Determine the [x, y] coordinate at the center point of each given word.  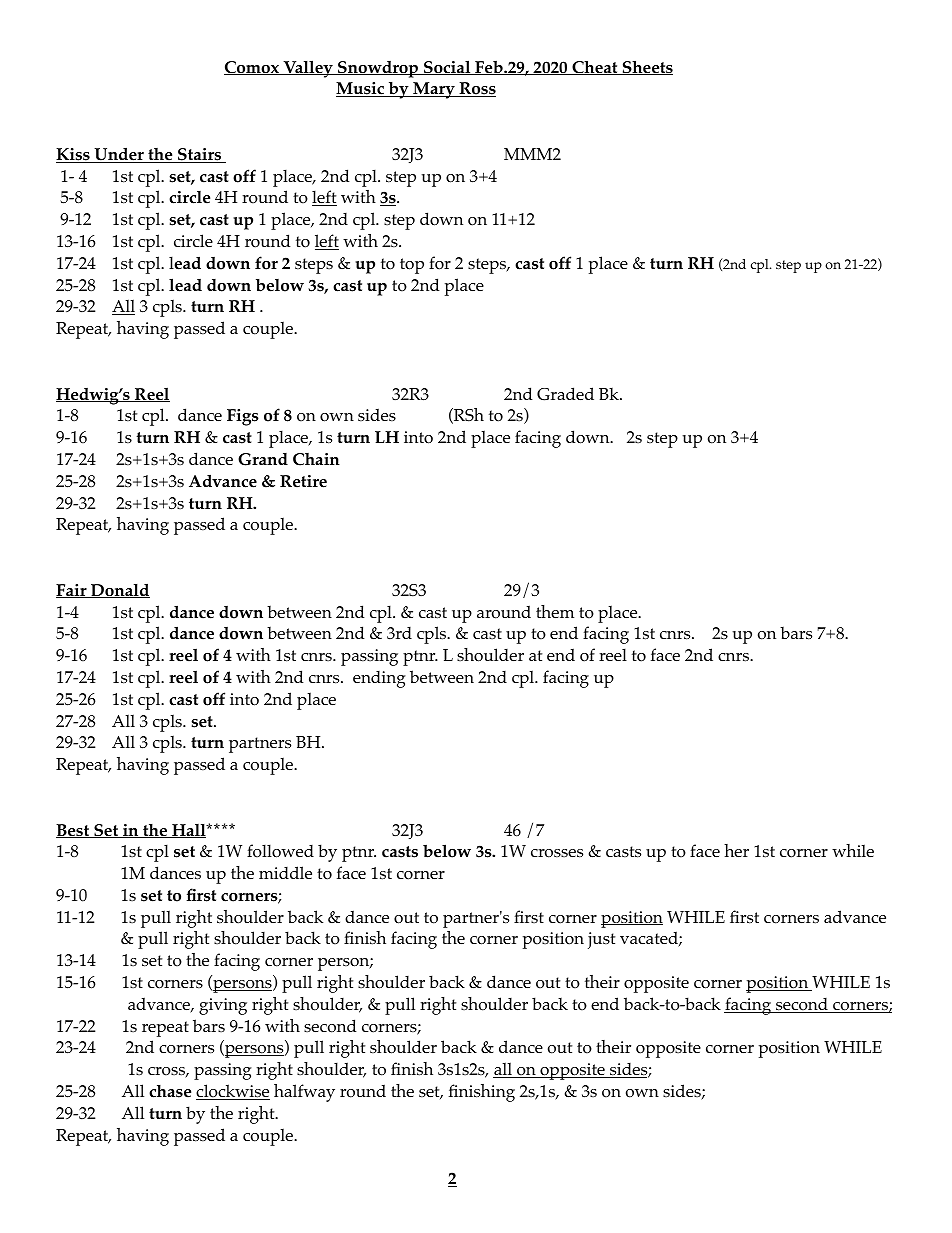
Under [119, 155]
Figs [243, 417]
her [736, 850]
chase [170, 1091]
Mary [434, 90]
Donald [119, 590]
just [601, 940]
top [412, 266]
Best [74, 831]
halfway [304, 1093]
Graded [565, 394]
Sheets [646, 67]
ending [379, 679]
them [555, 611]
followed [280, 851]
